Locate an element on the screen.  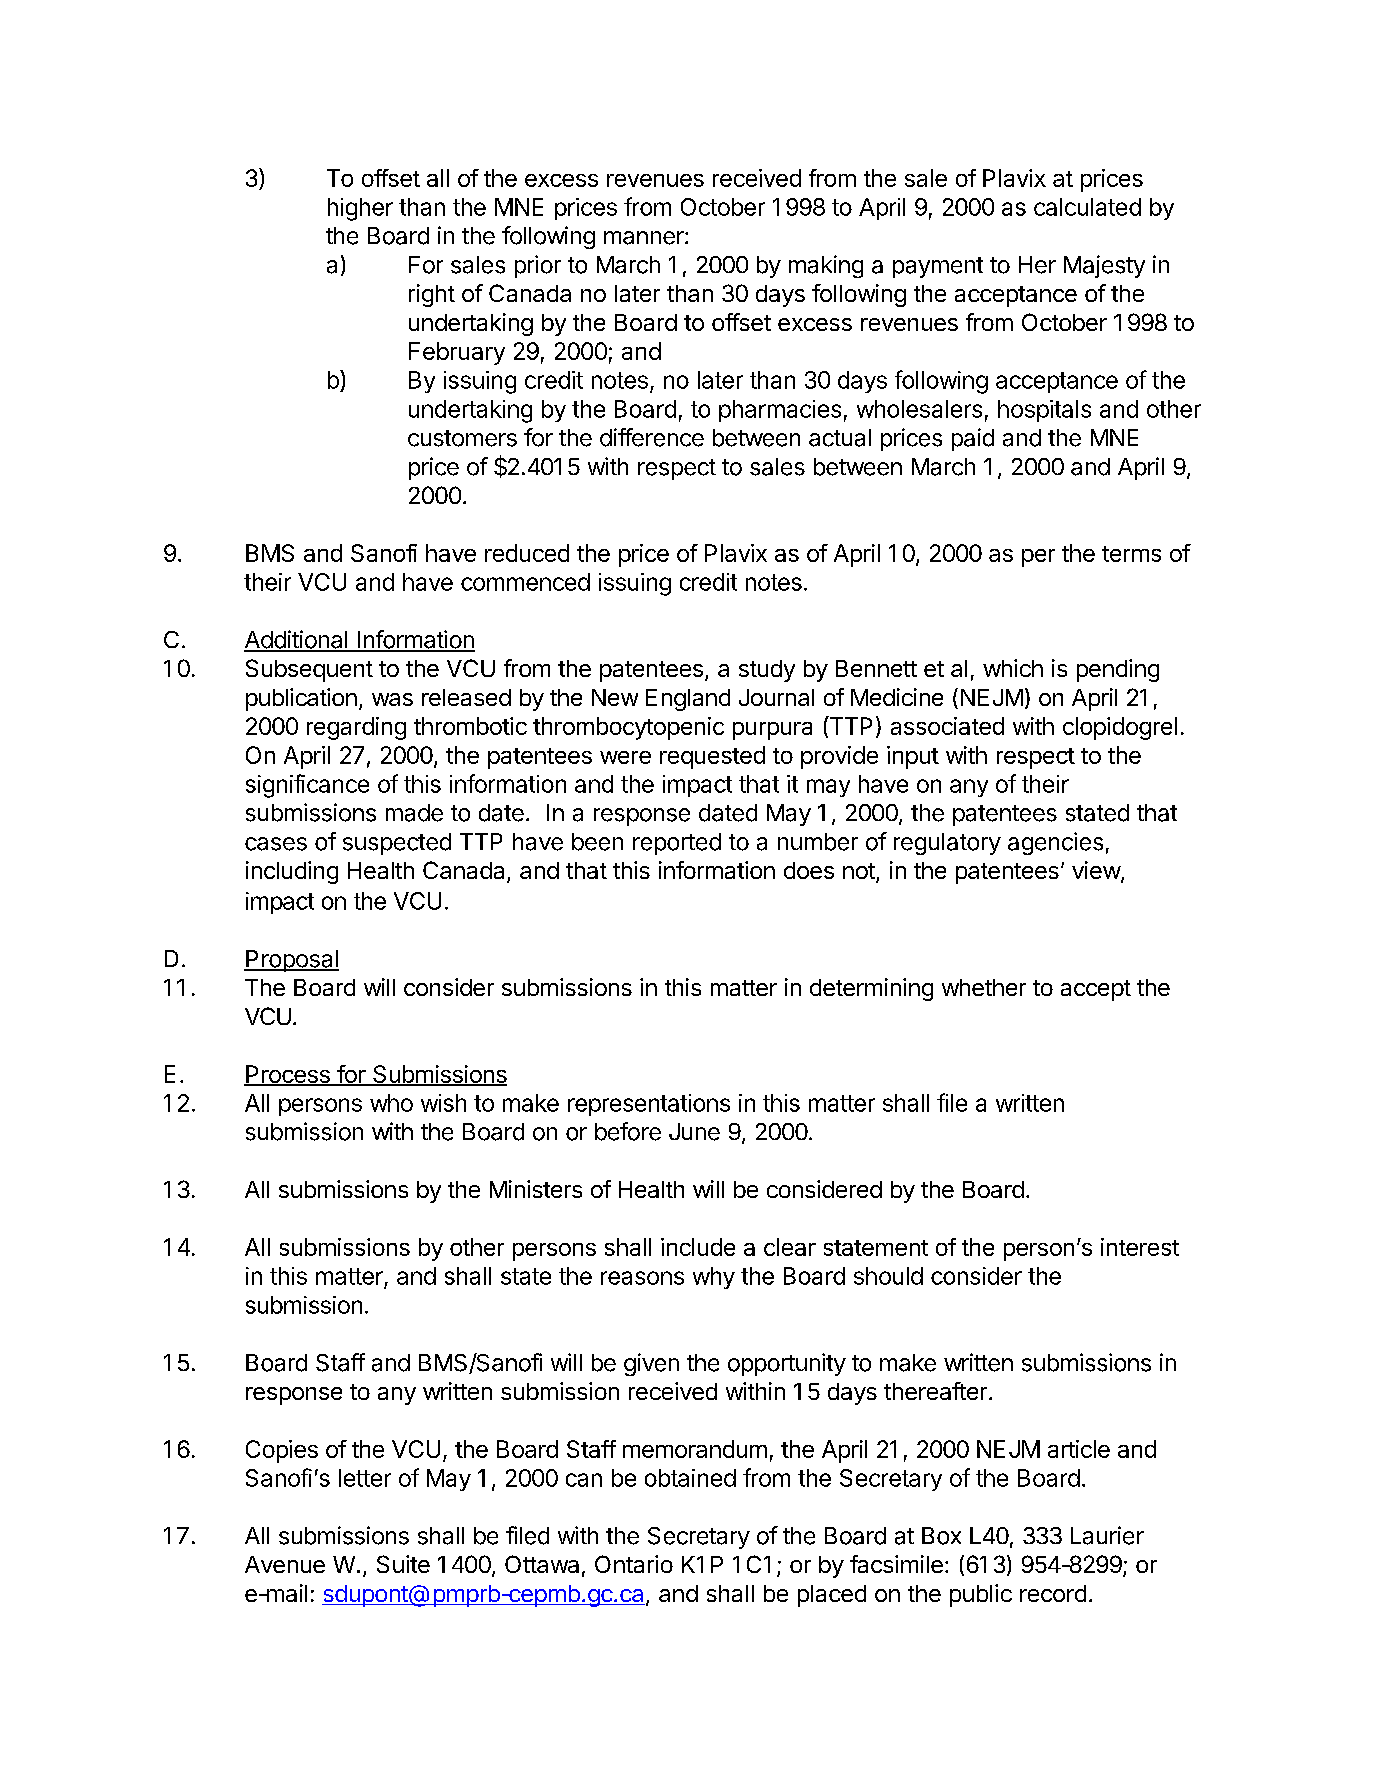
which is located at coordinates (1013, 668).
